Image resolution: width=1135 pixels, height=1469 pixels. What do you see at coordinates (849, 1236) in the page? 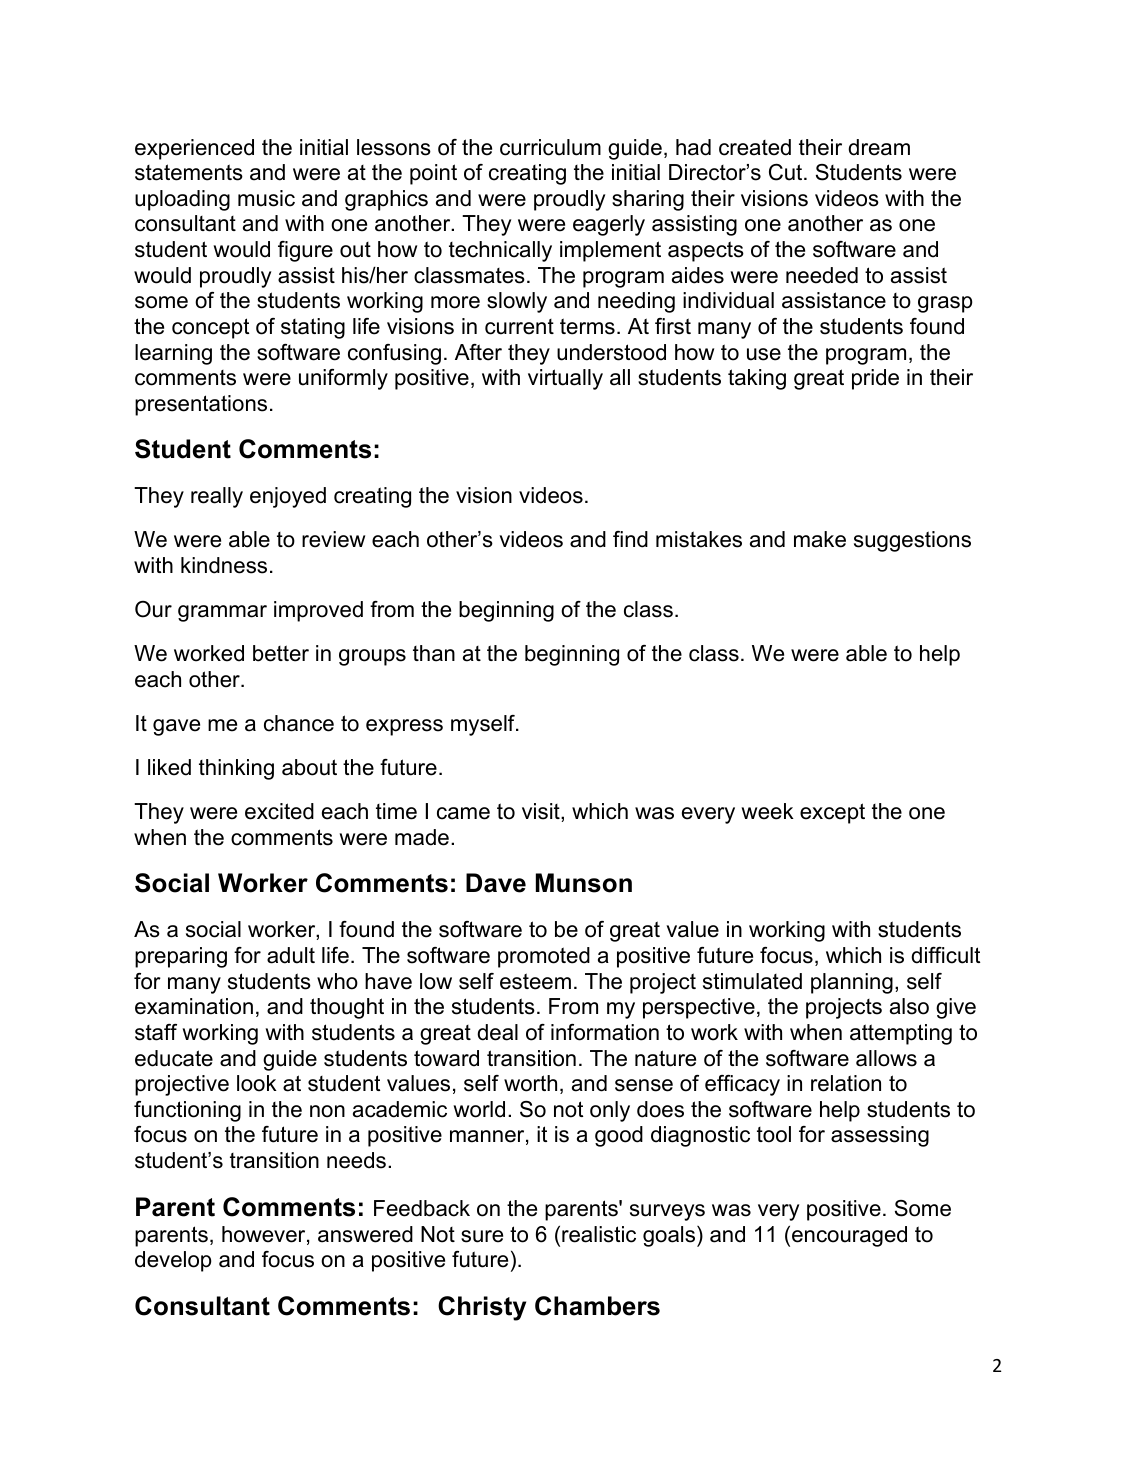
I see `encouraged` at bounding box center [849, 1236].
